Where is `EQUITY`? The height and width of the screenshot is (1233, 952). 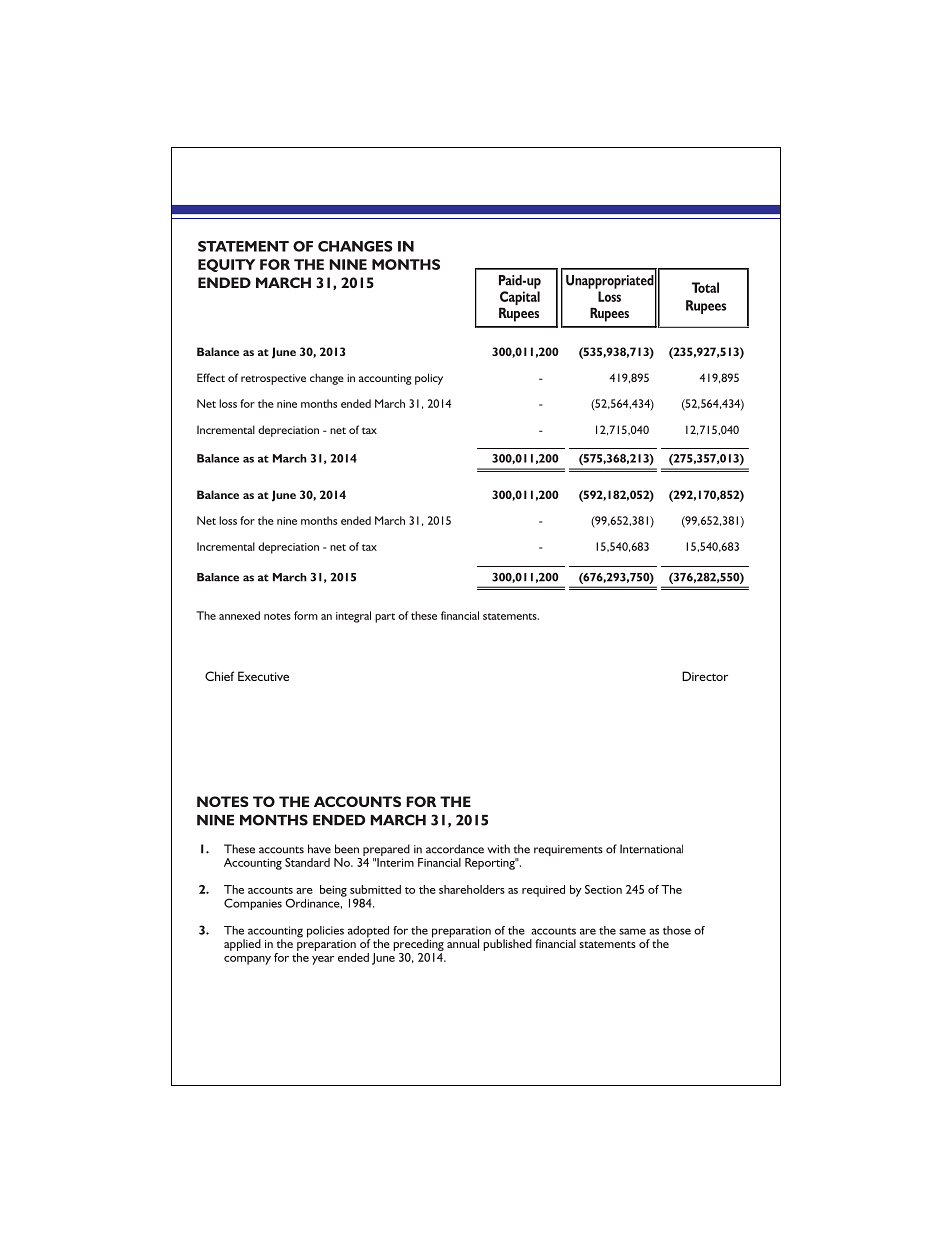 EQUITY is located at coordinates (226, 265).
